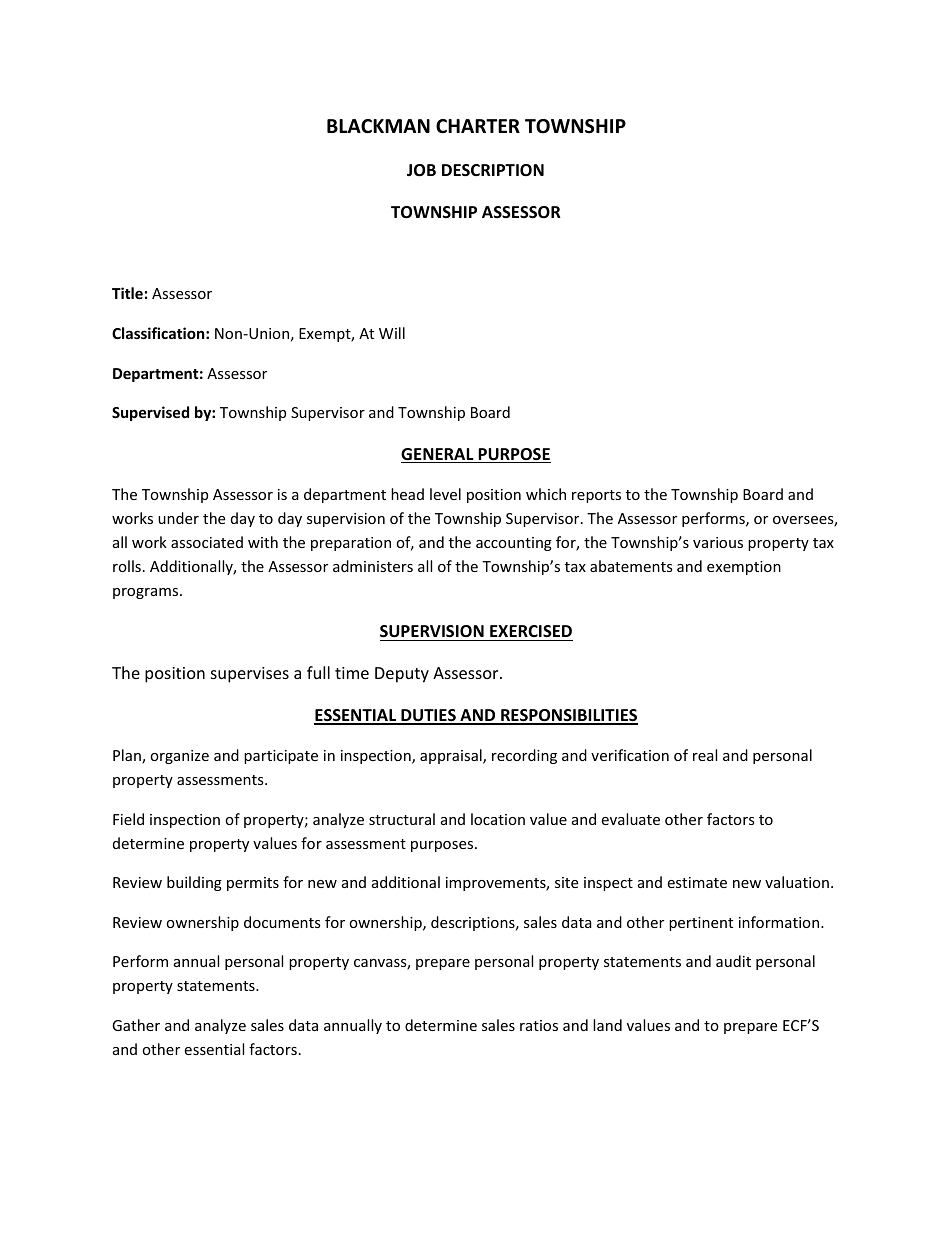 The height and width of the screenshot is (1233, 952). Describe the element at coordinates (539, 1025) in the screenshot. I see `ratios` at that location.
